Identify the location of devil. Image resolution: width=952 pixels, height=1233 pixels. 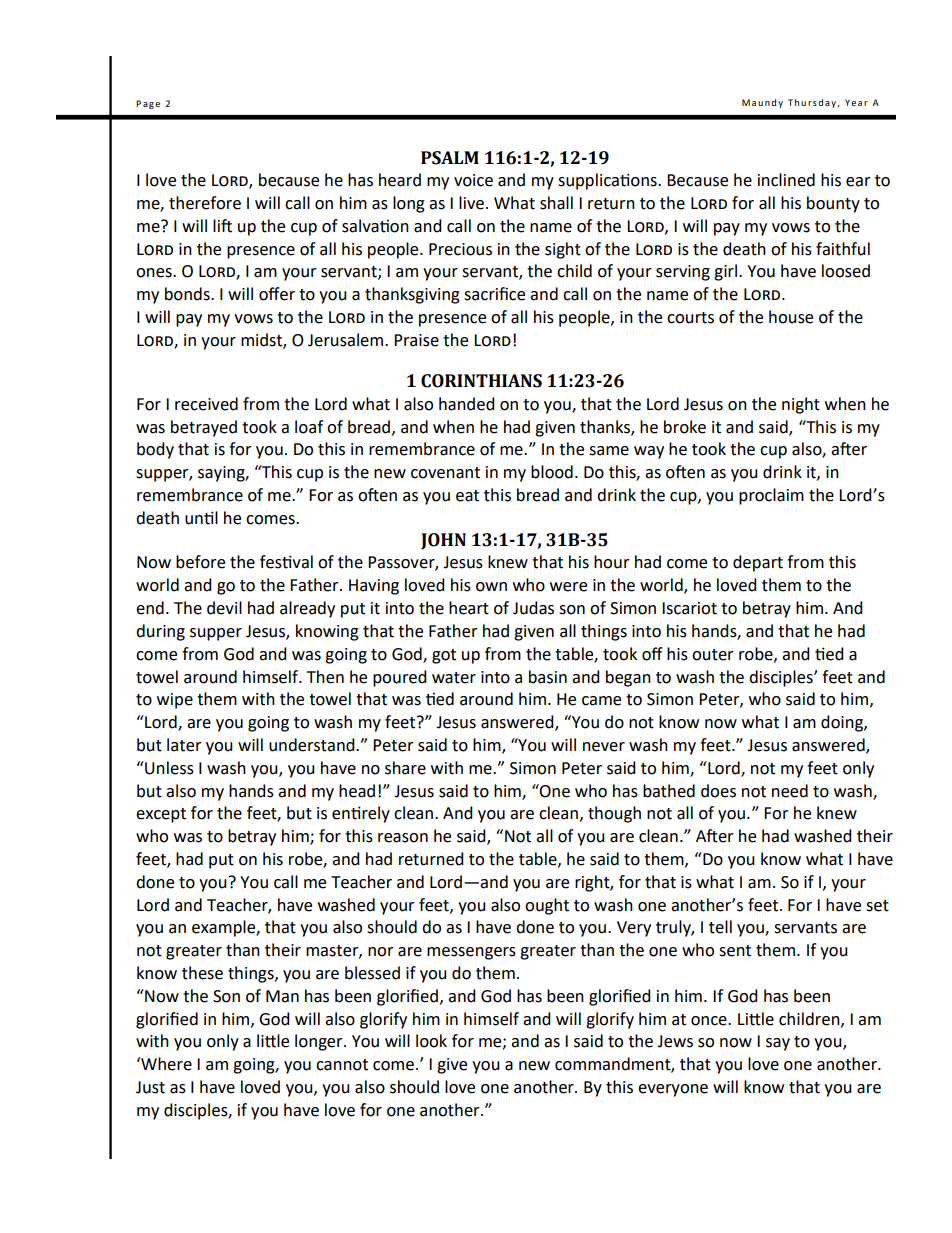
(224, 608).
